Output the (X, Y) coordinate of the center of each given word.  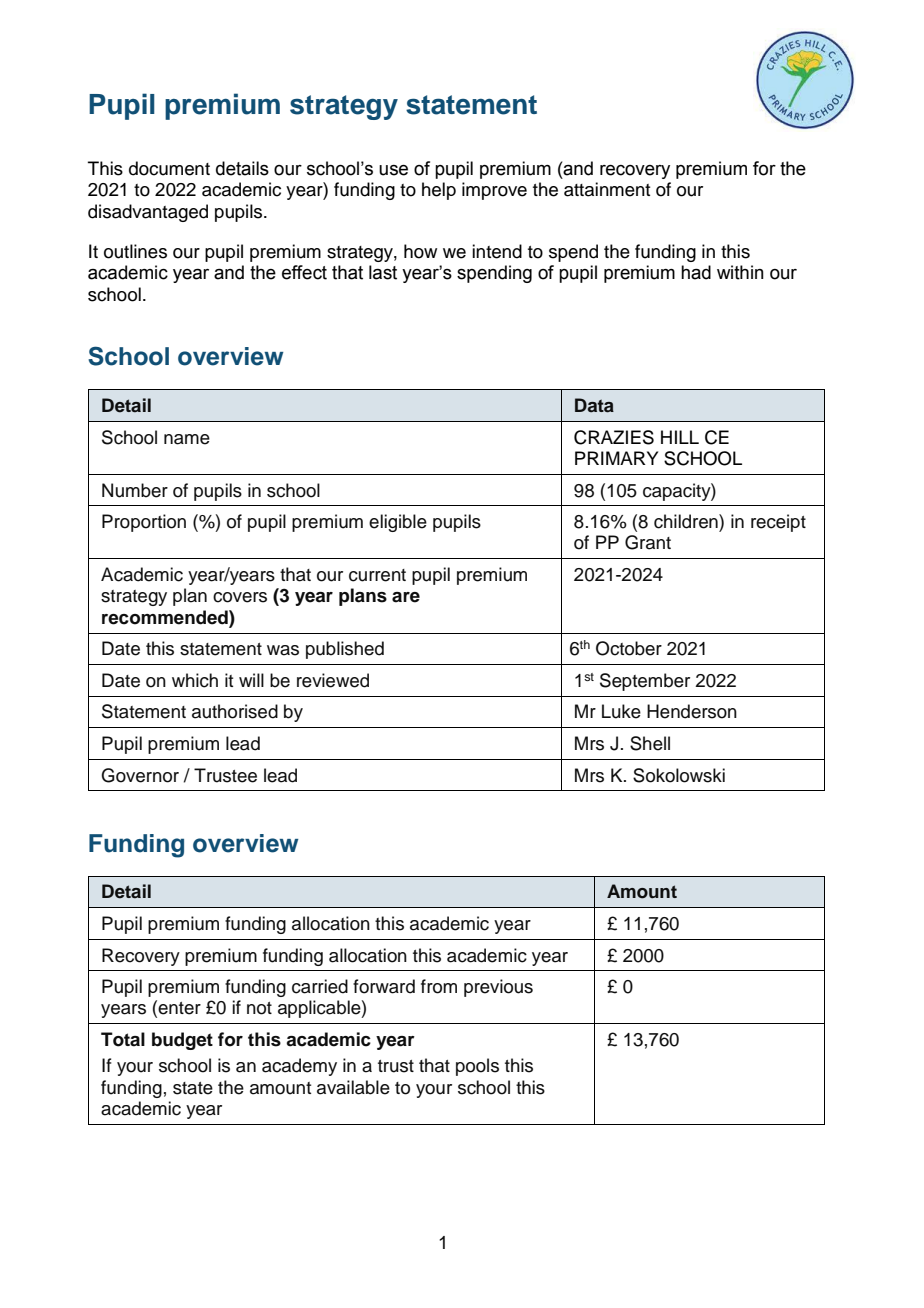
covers (240, 597)
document (169, 168)
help (439, 191)
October (629, 648)
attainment (607, 189)
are (406, 597)
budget (182, 1041)
